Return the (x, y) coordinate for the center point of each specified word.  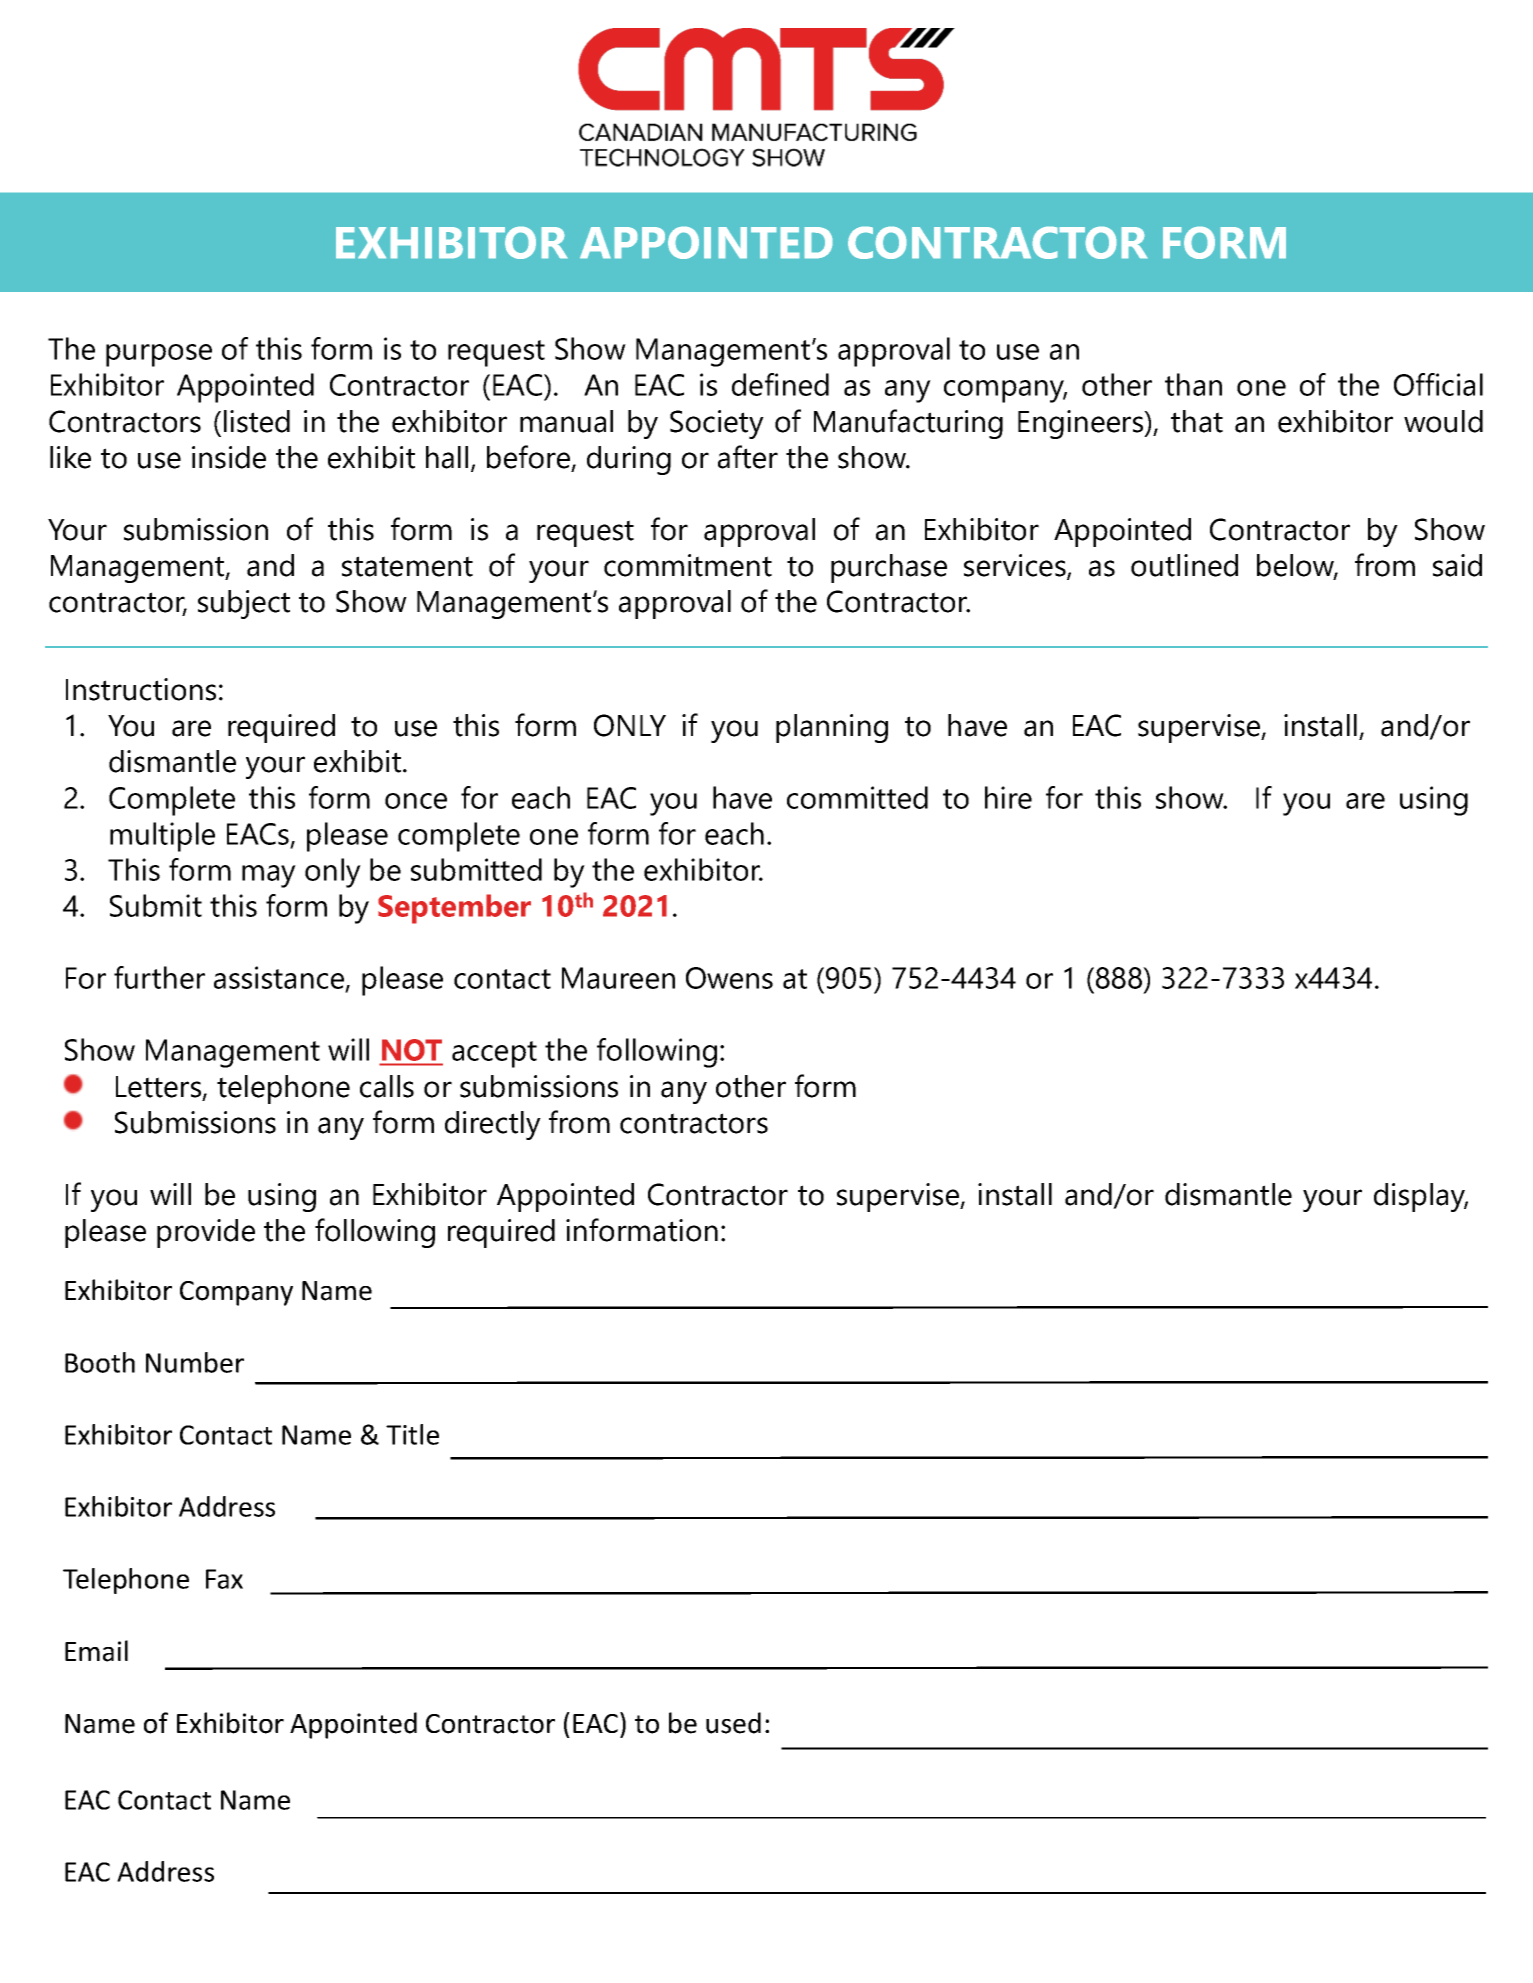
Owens (729, 978)
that (1197, 421)
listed (257, 421)
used (733, 1723)
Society (717, 424)
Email (96, 1651)
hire (1008, 797)
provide (206, 1233)
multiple (162, 837)
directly (493, 1125)
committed (857, 797)
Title (412, 1434)
